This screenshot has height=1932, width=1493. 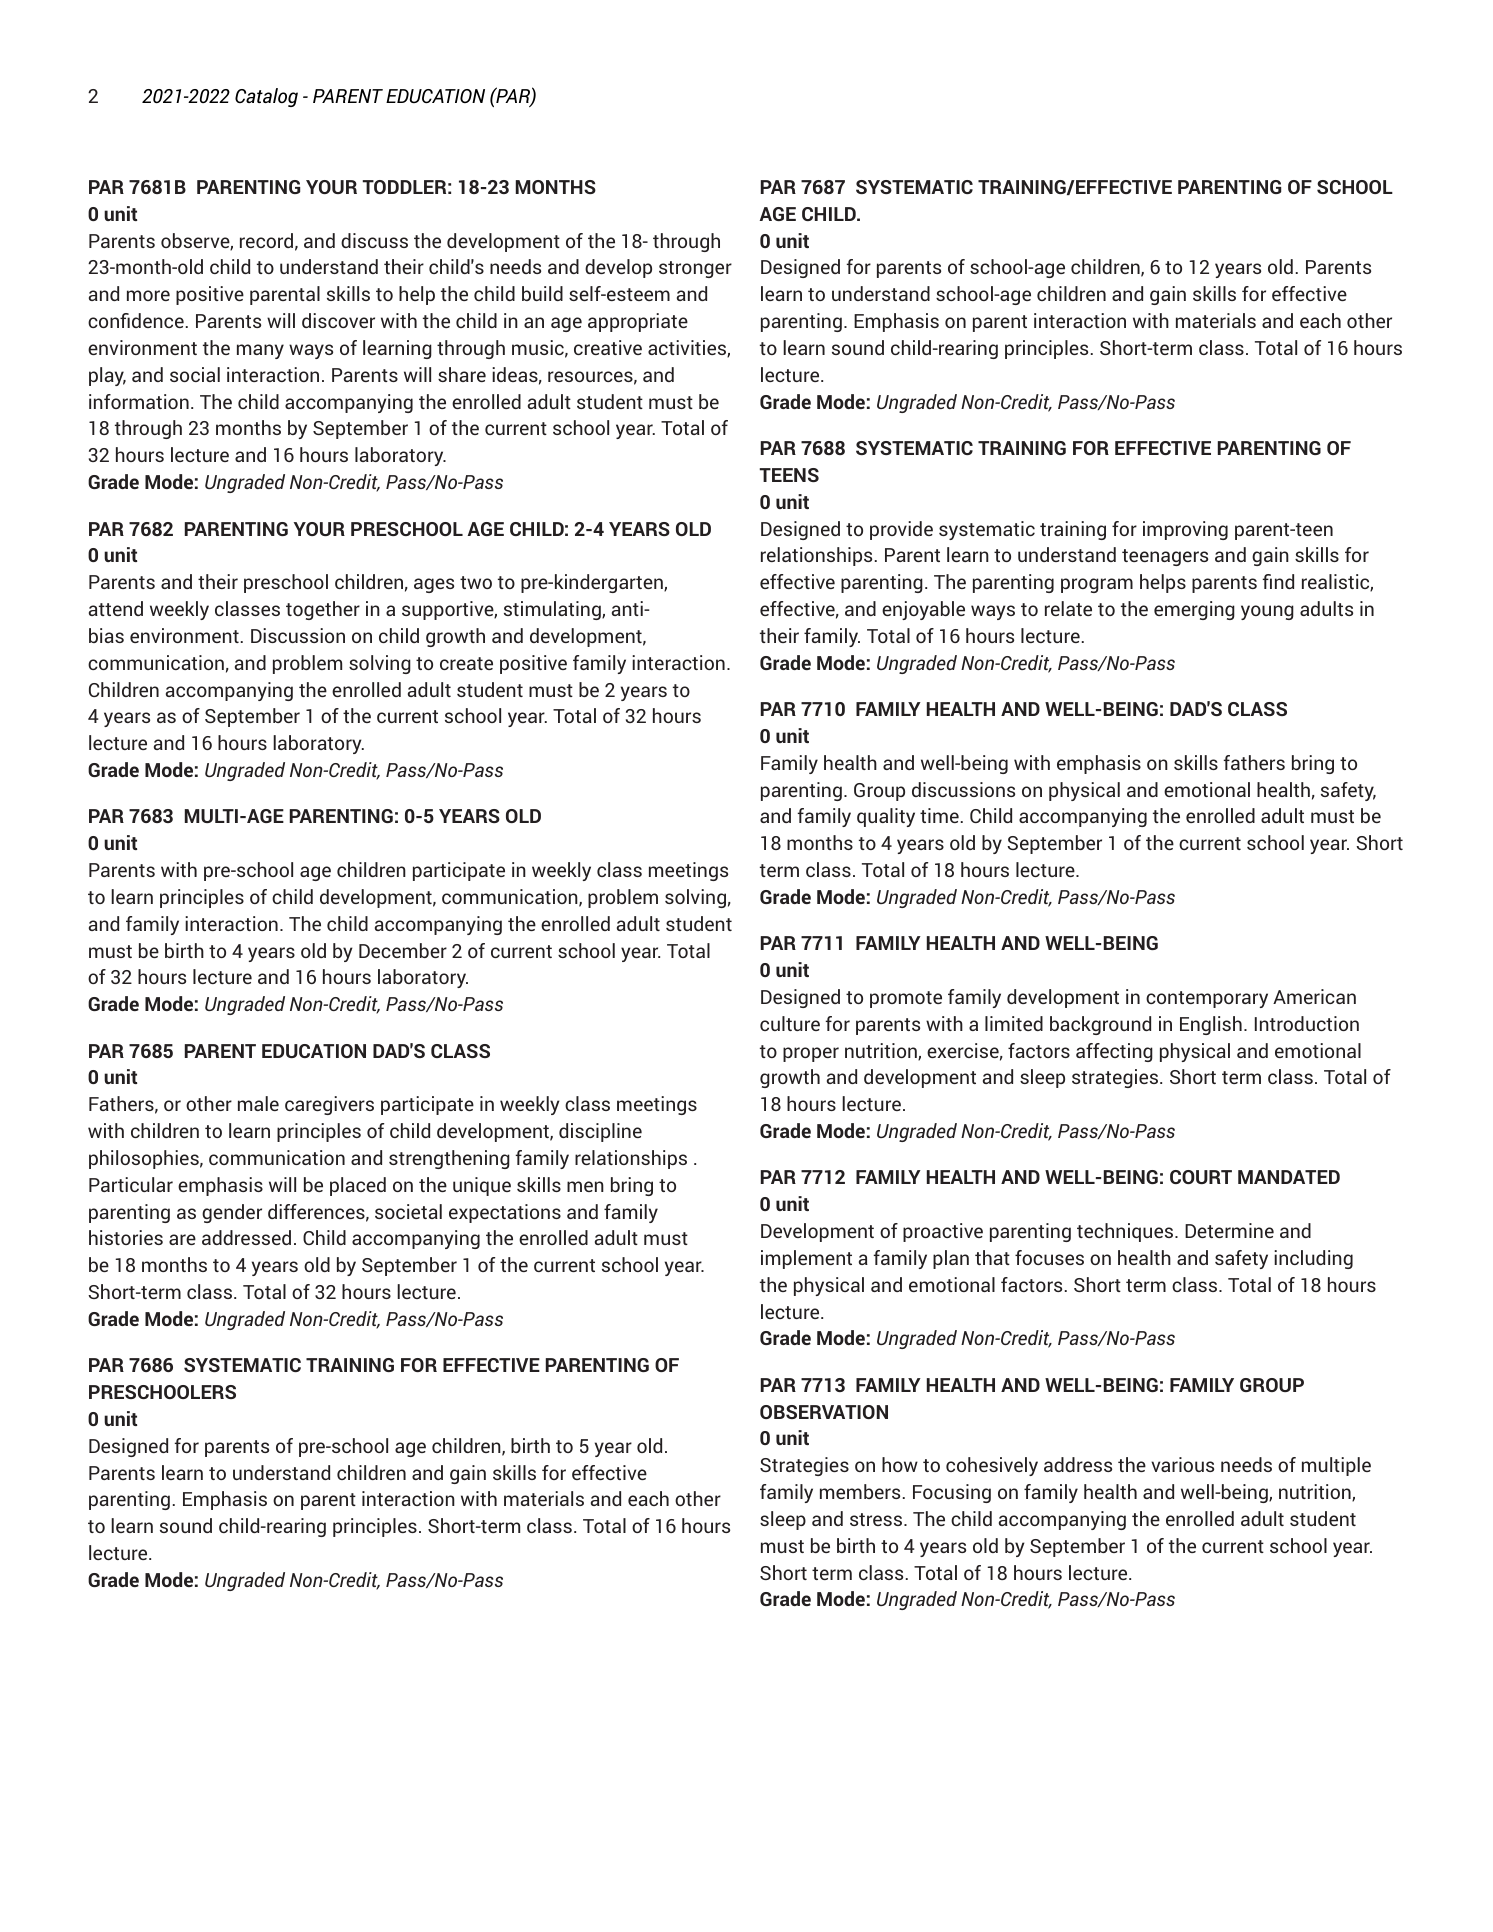 I want to click on December, so click(x=403, y=950).
